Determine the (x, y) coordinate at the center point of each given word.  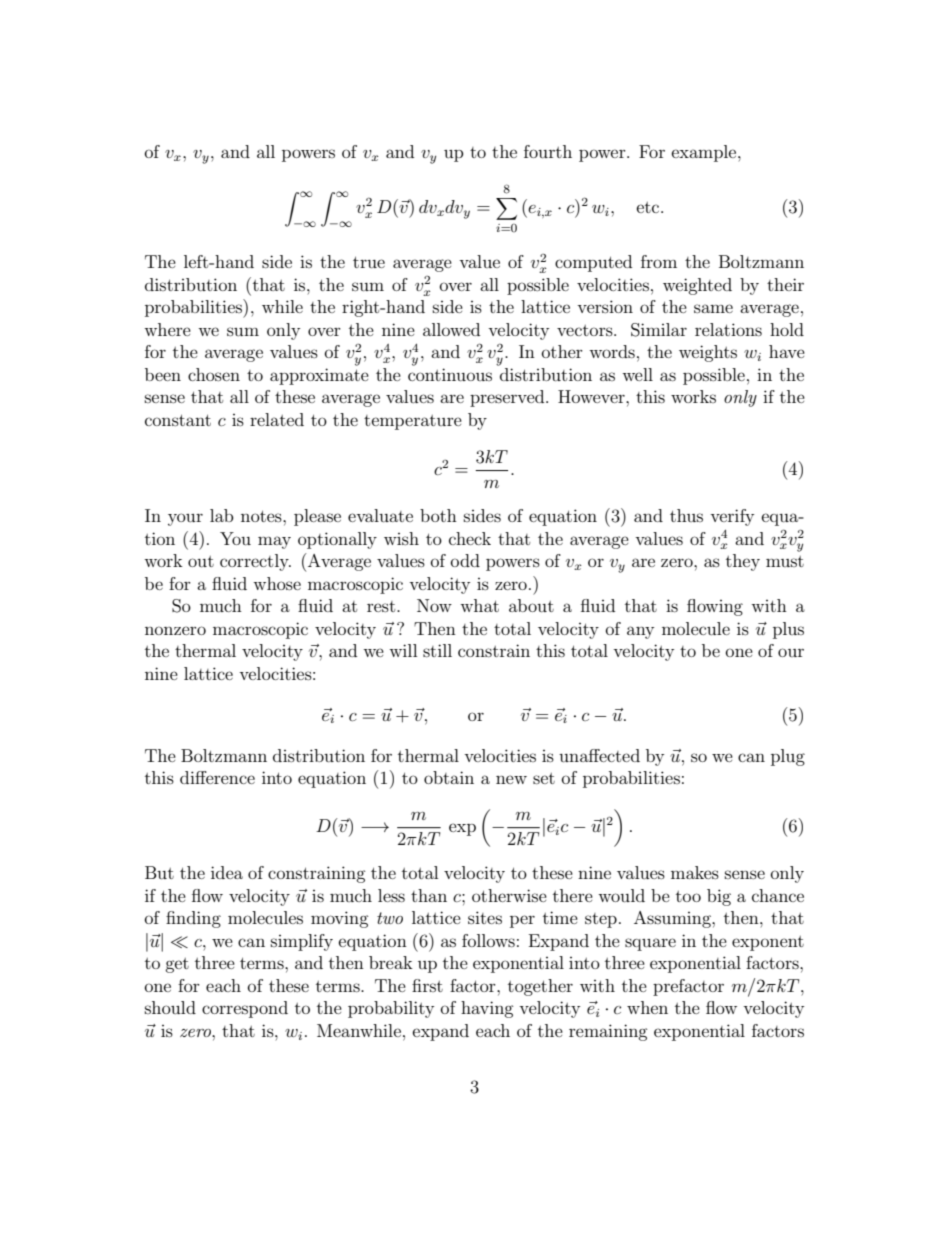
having (487, 1009)
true (369, 262)
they (743, 562)
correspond (245, 1009)
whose (277, 583)
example (705, 153)
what (479, 605)
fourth (548, 151)
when (647, 1007)
